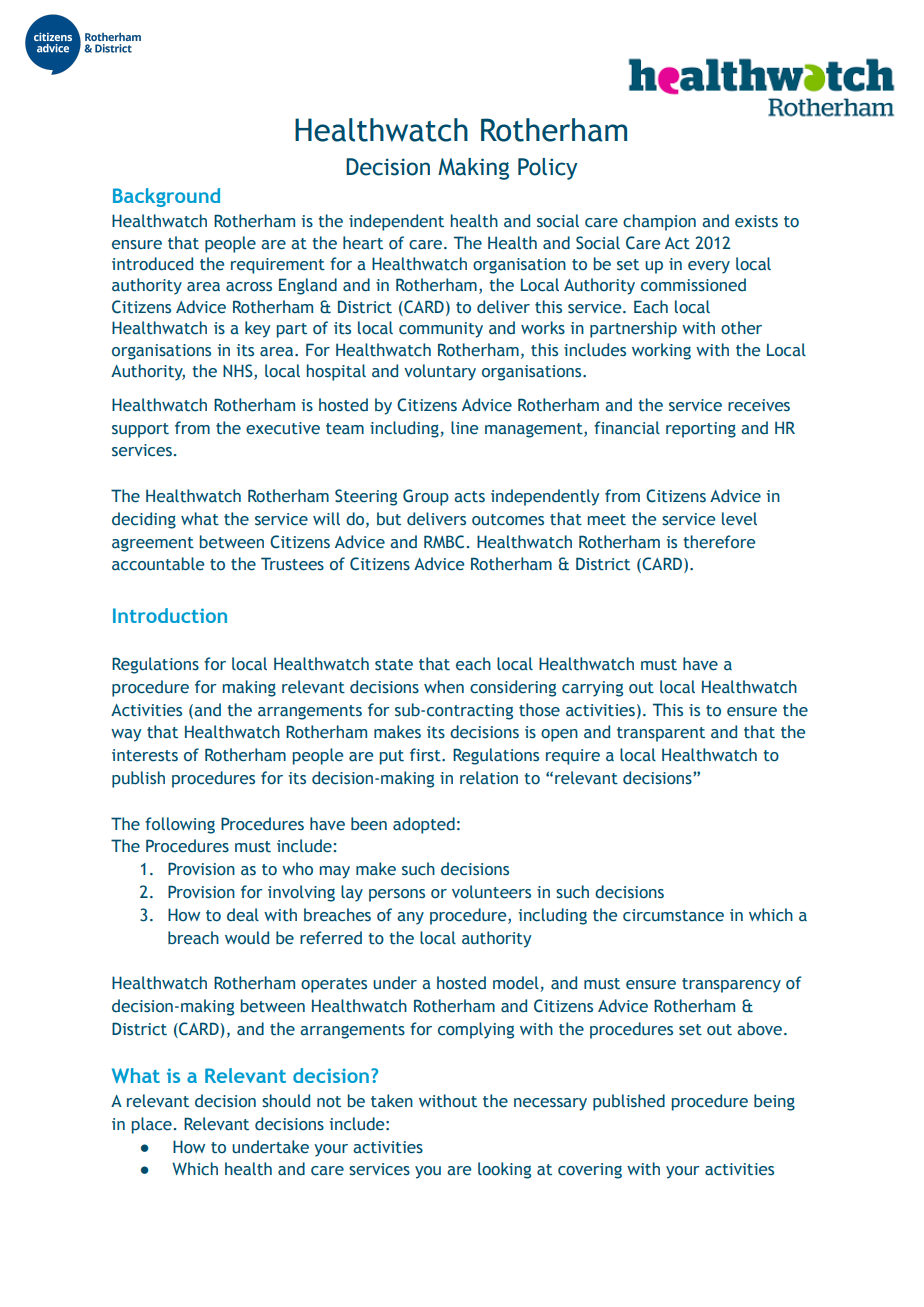  I want to click on acts, so click(469, 497).
